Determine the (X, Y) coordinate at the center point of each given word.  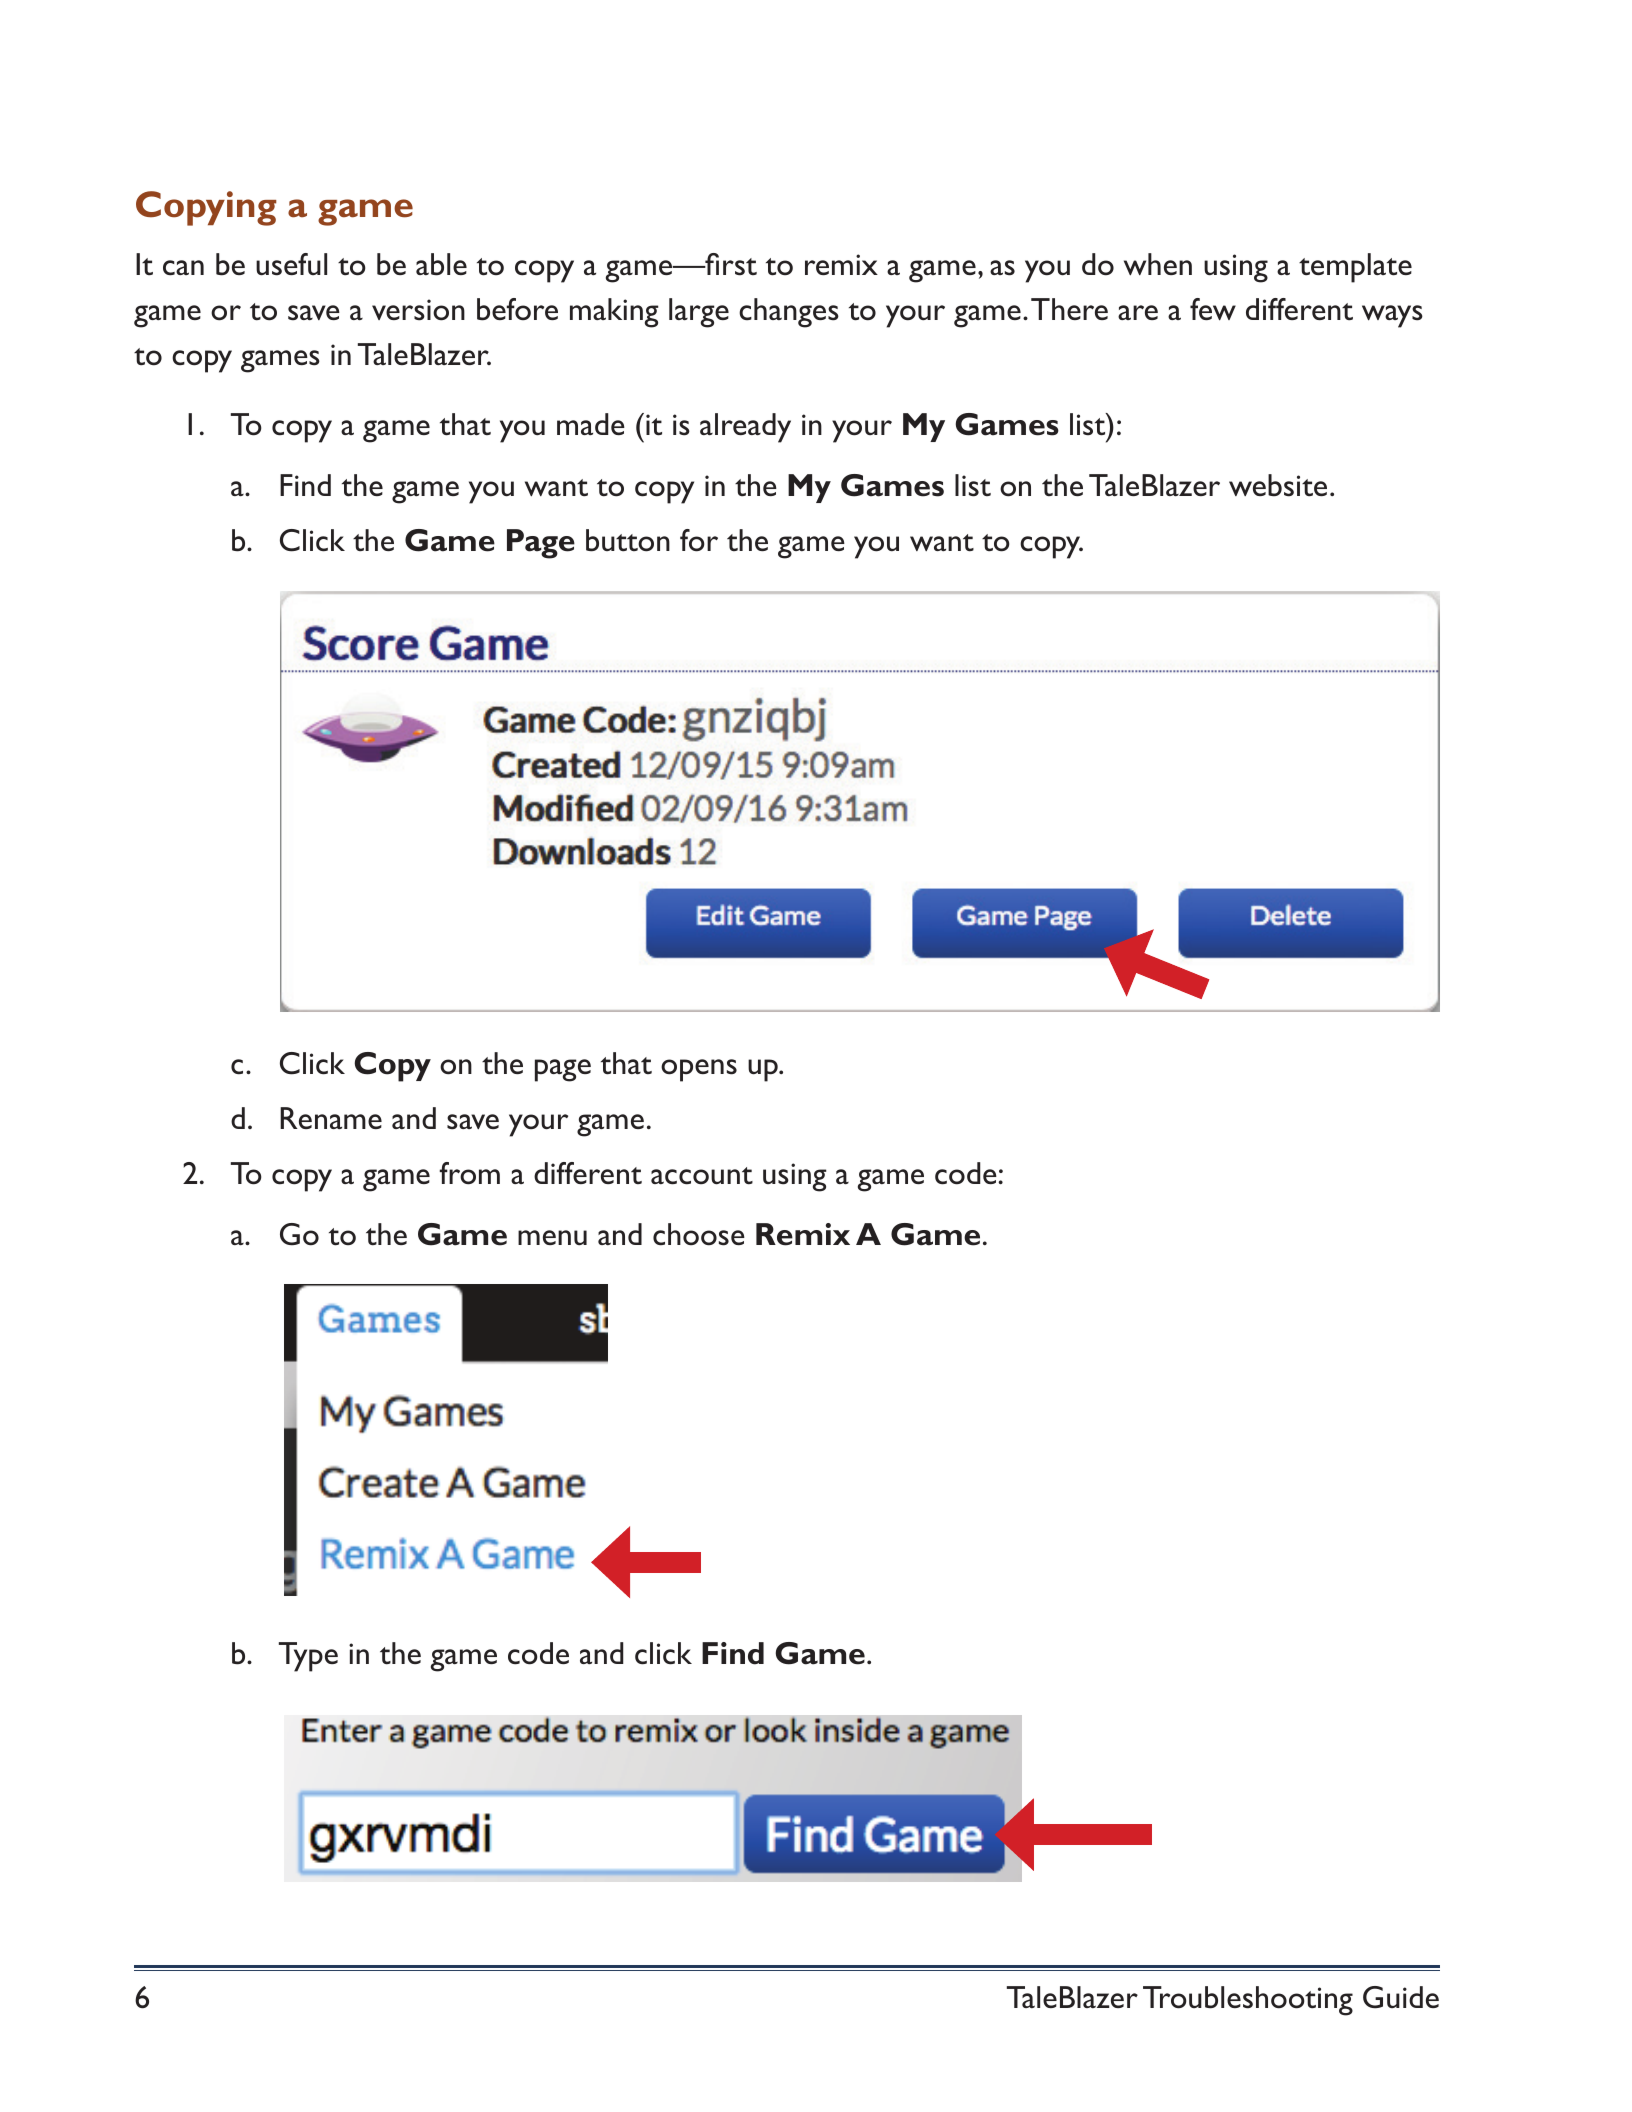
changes (789, 313)
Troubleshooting (1248, 2001)
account (702, 1176)
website (1278, 485)
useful (291, 264)
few (1213, 309)
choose (699, 1234)
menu (552, 1237)
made (591, 424)
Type (308, 1657)
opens (699, 1070)
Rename (331, 1118)
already (745, 428)
